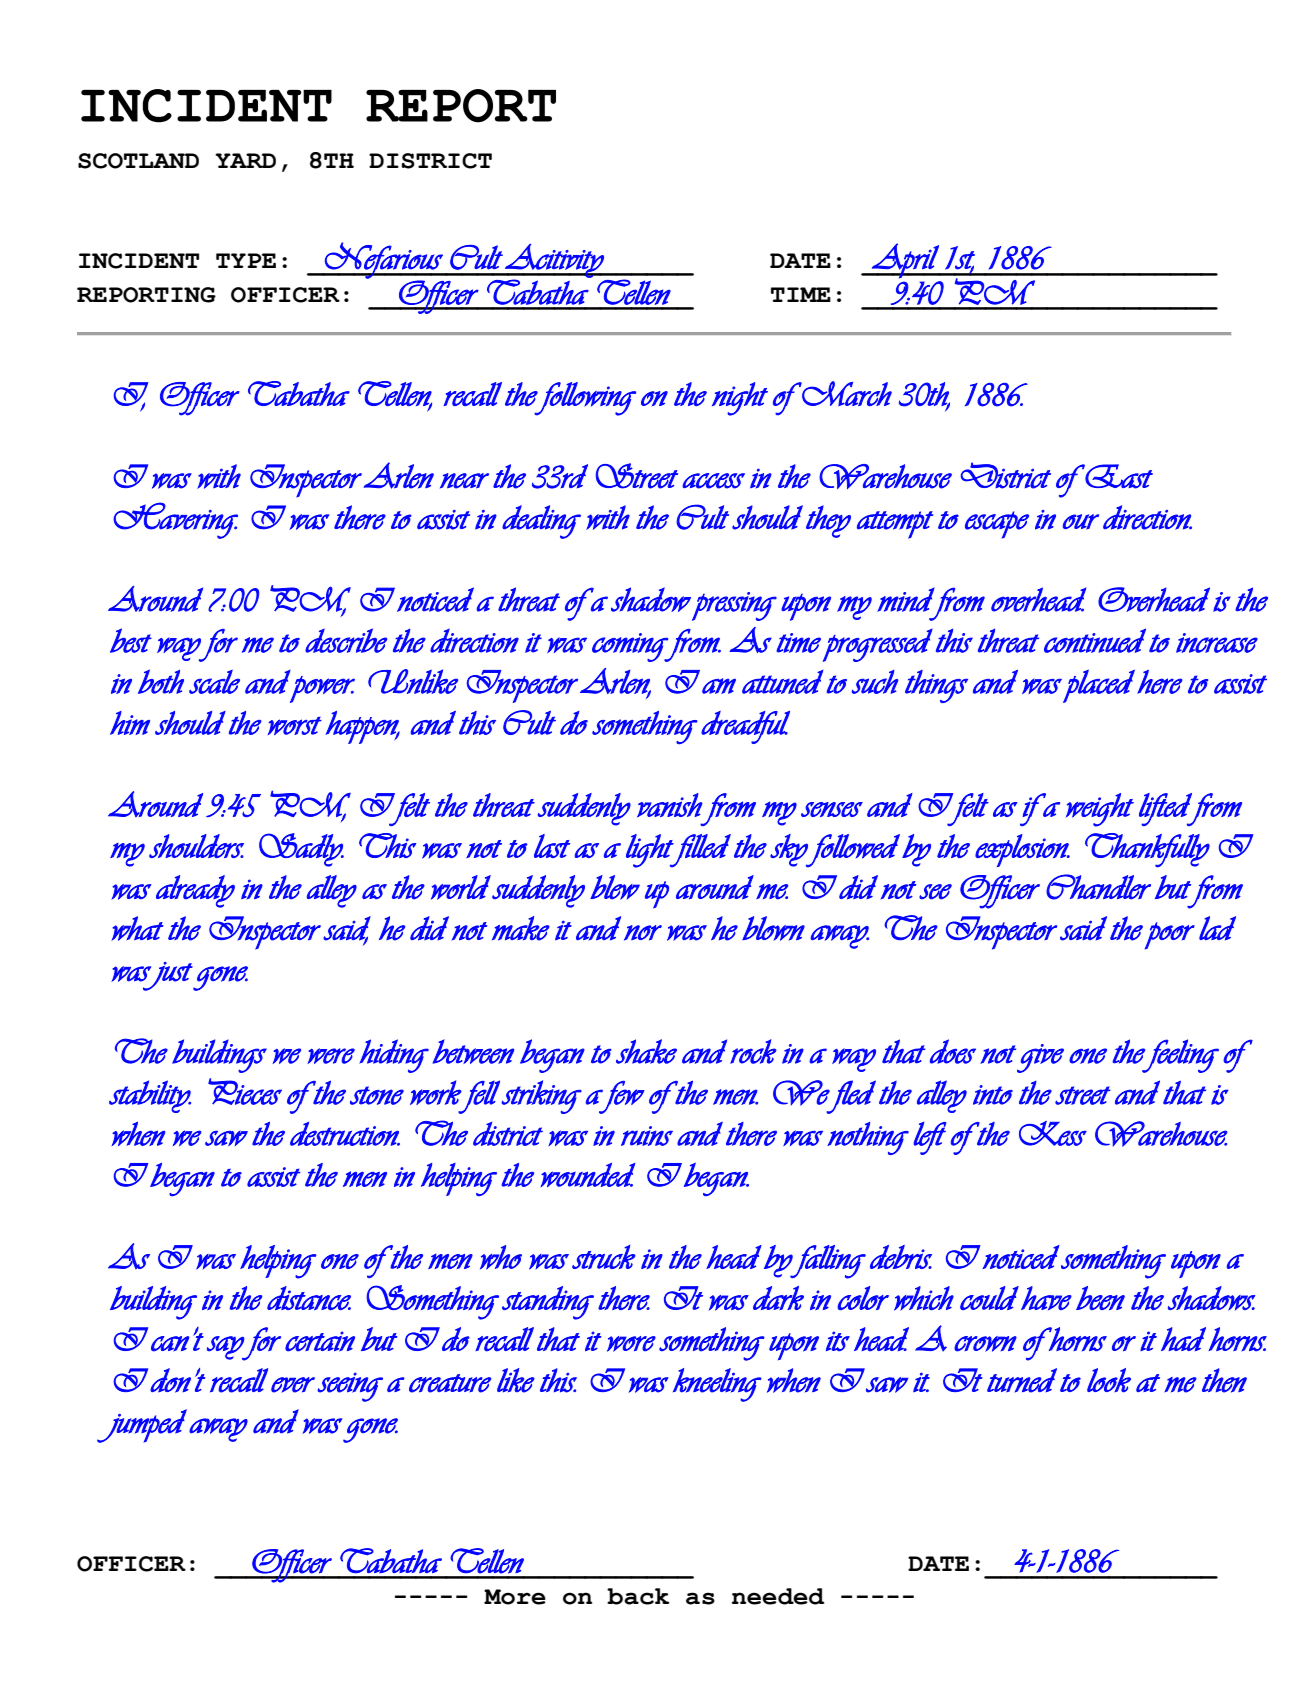 This screenshot has height=1695, width=1309. What do you see at coordinates (905, 261) in the screenshot?
I see `April` at bounding box center [905, 261].
